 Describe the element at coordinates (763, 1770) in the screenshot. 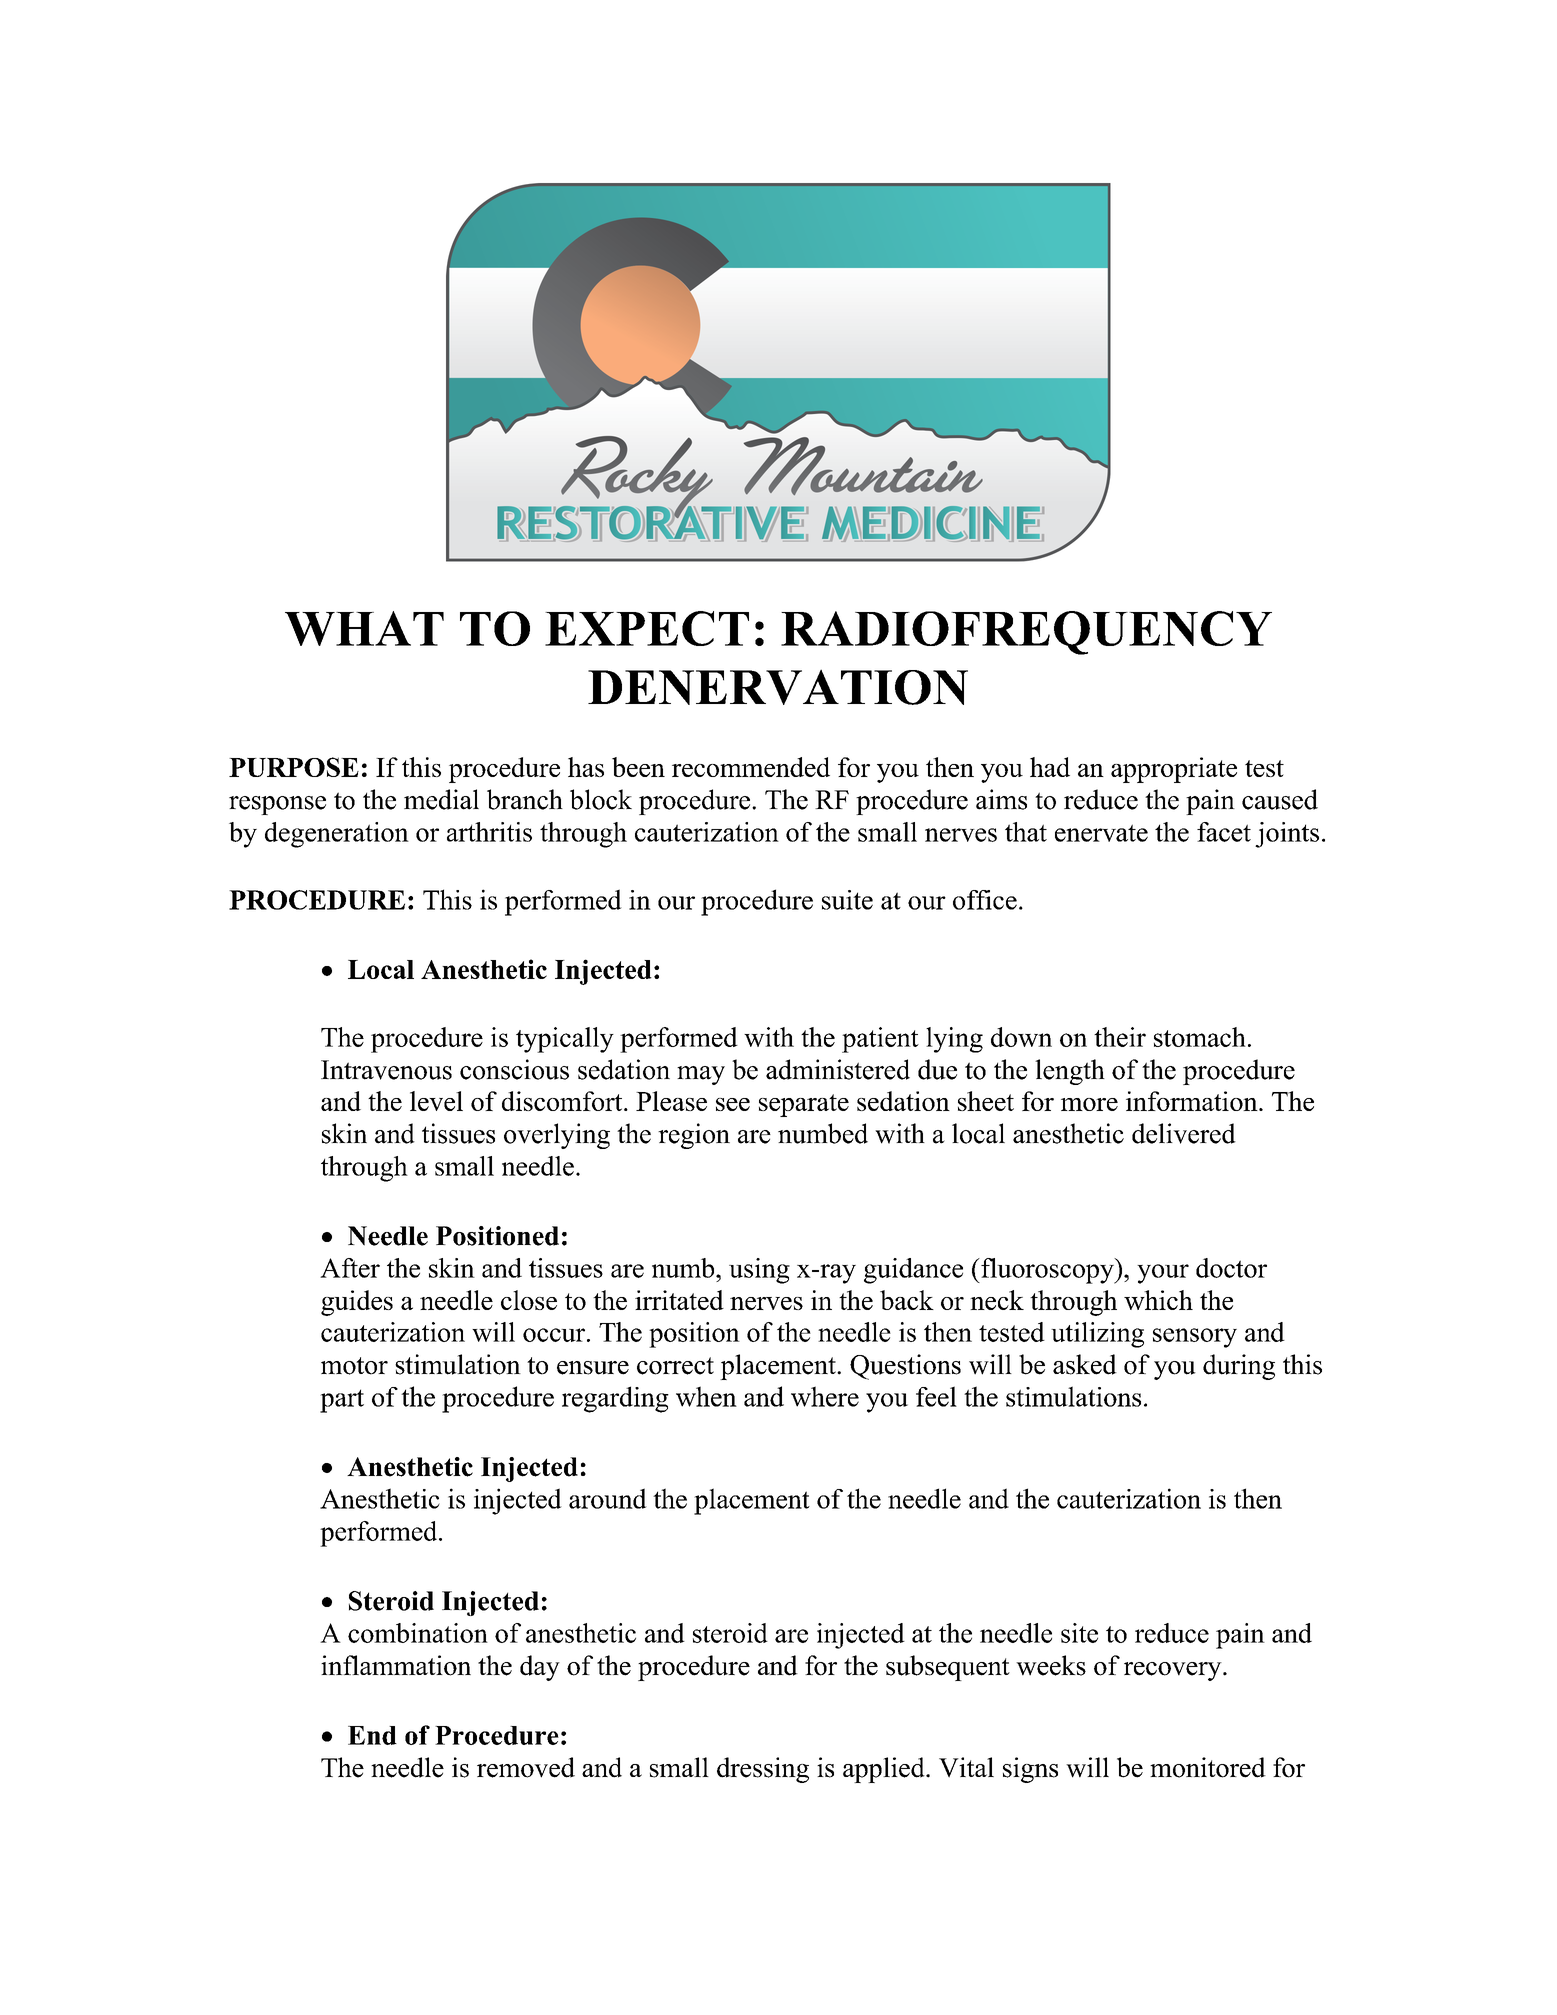

I see `dressing` at that location.
